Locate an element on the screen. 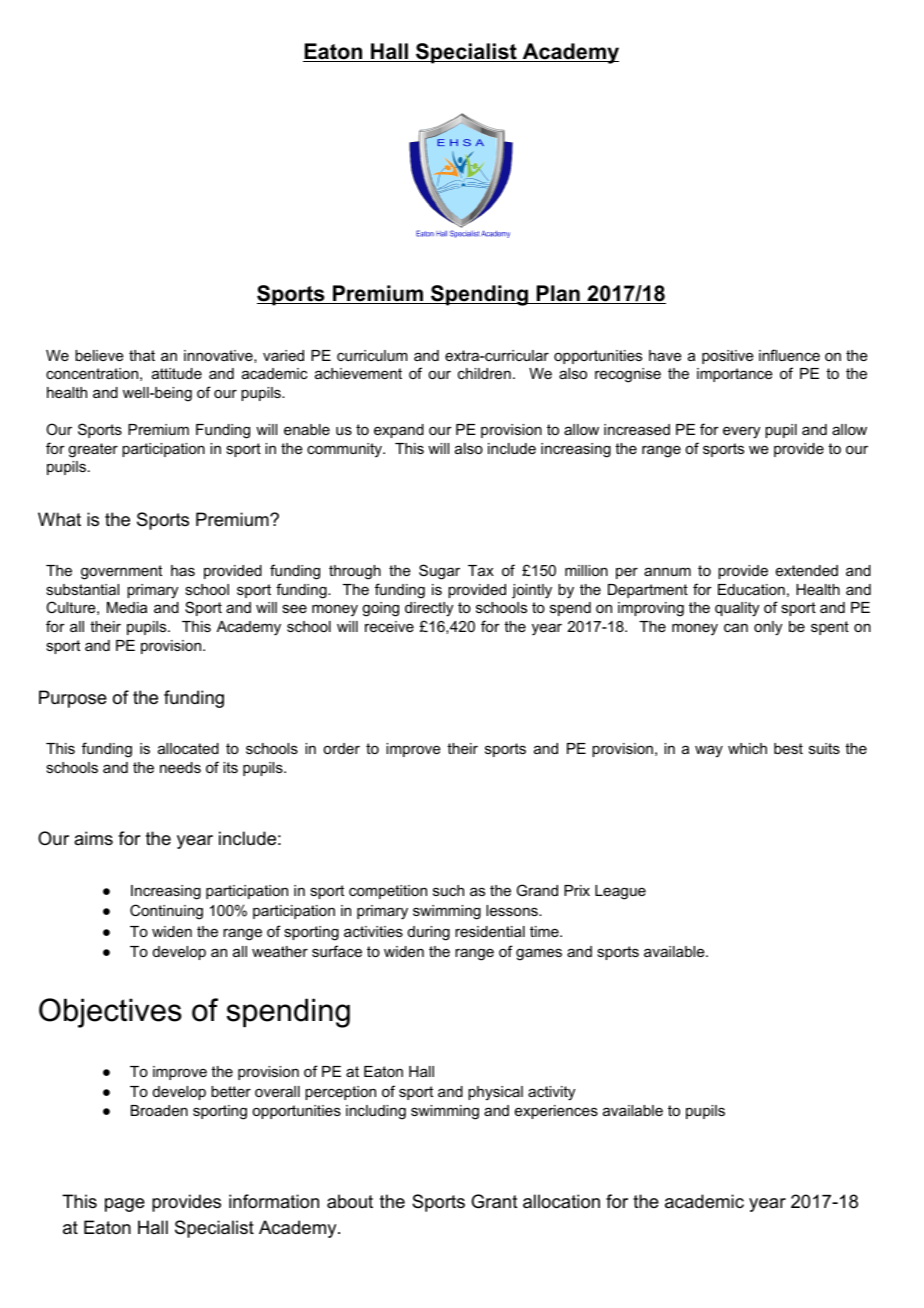 The width and height of the screenshot is (924, 1308). League is located at coordinates (620, 892).
